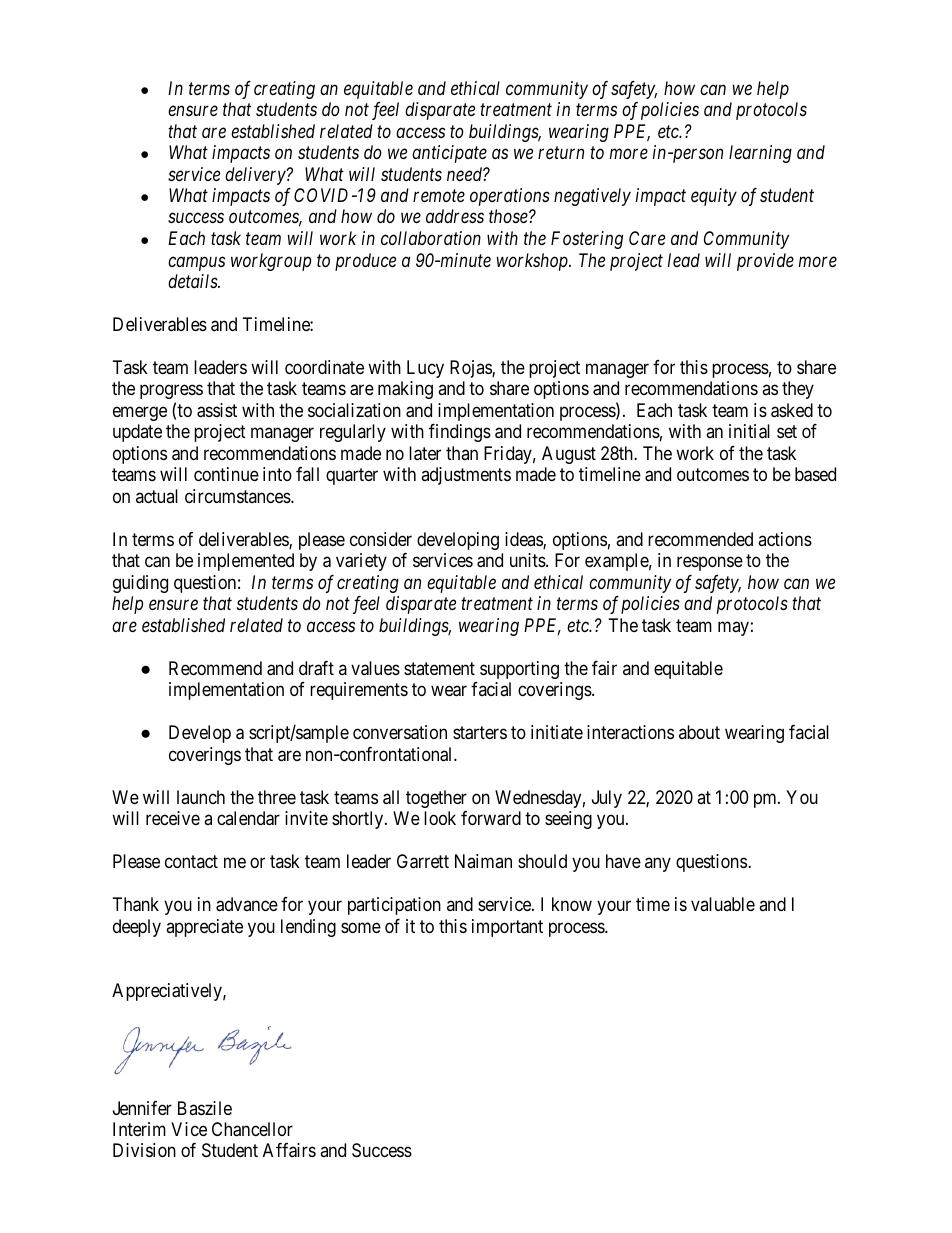 This screenshot has width=952, height=1233. Describe the element at coordinates (699, 732) in the screenshot. I see `about` at that location.
